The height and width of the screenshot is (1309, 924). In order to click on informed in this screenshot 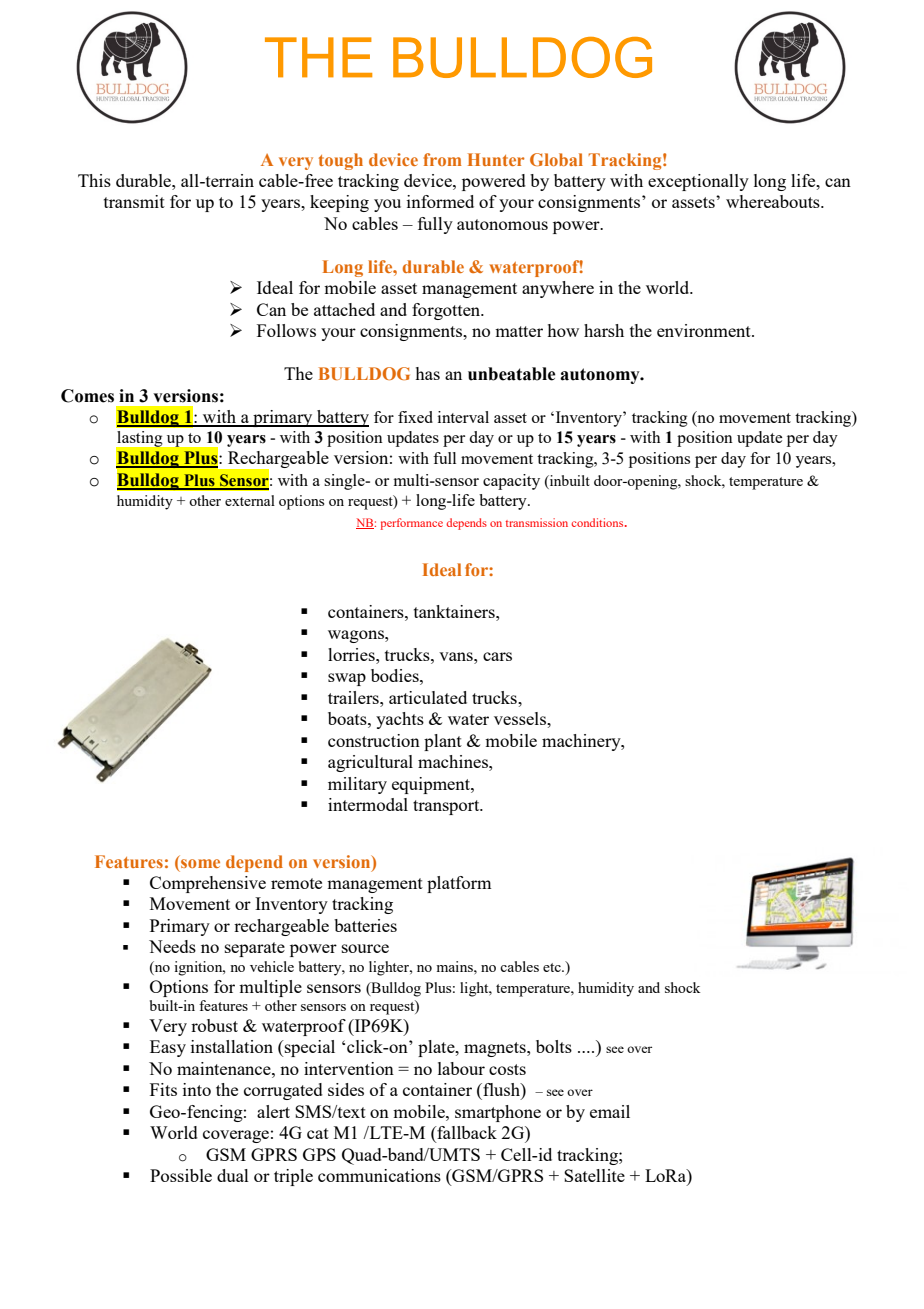, I will do `click(440, 201)`.
